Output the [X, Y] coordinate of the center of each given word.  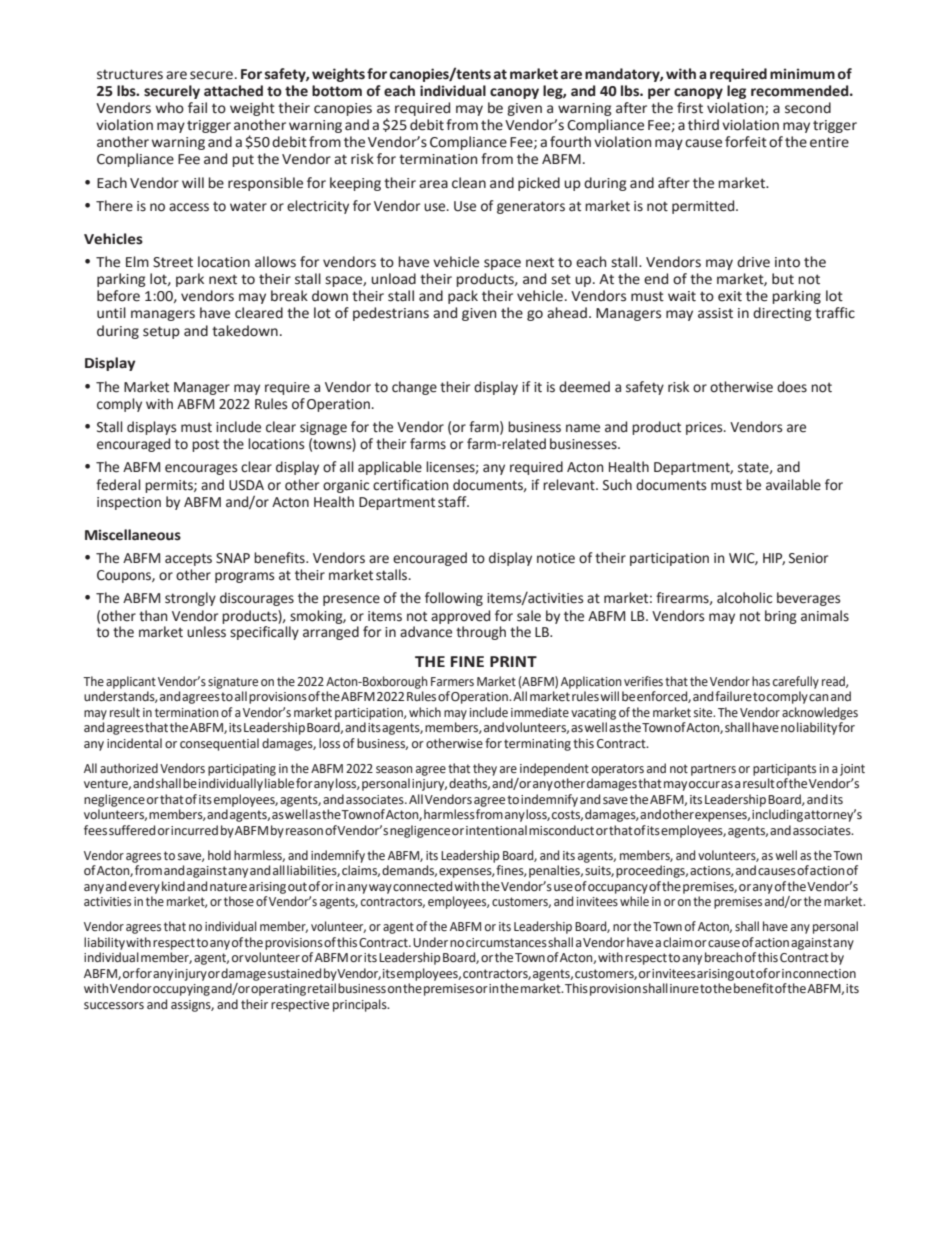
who [170, 108]
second [808, 108]
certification [411, 485]
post [205, 445]
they [485, 769]
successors [114, 1005]
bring [781, 617]
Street [173, 262]
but [783, 279]
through [481, 633]
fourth [570, 142]
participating [242, 770]
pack [463, 297]
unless [206, 632]
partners [713, 770]
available [793, 485]
